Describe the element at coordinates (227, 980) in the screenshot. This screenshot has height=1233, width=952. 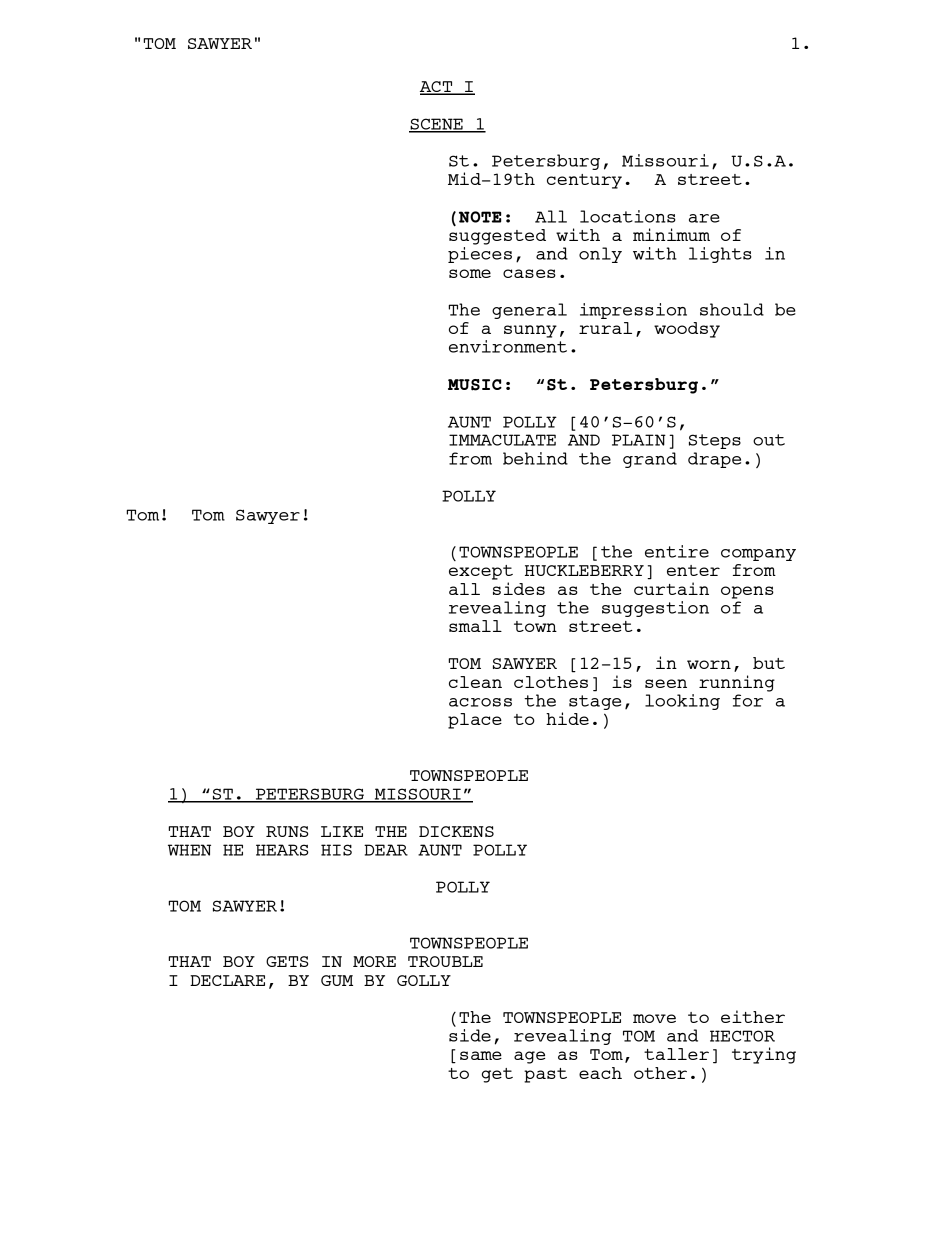
I see `DECLARE` at that location.
